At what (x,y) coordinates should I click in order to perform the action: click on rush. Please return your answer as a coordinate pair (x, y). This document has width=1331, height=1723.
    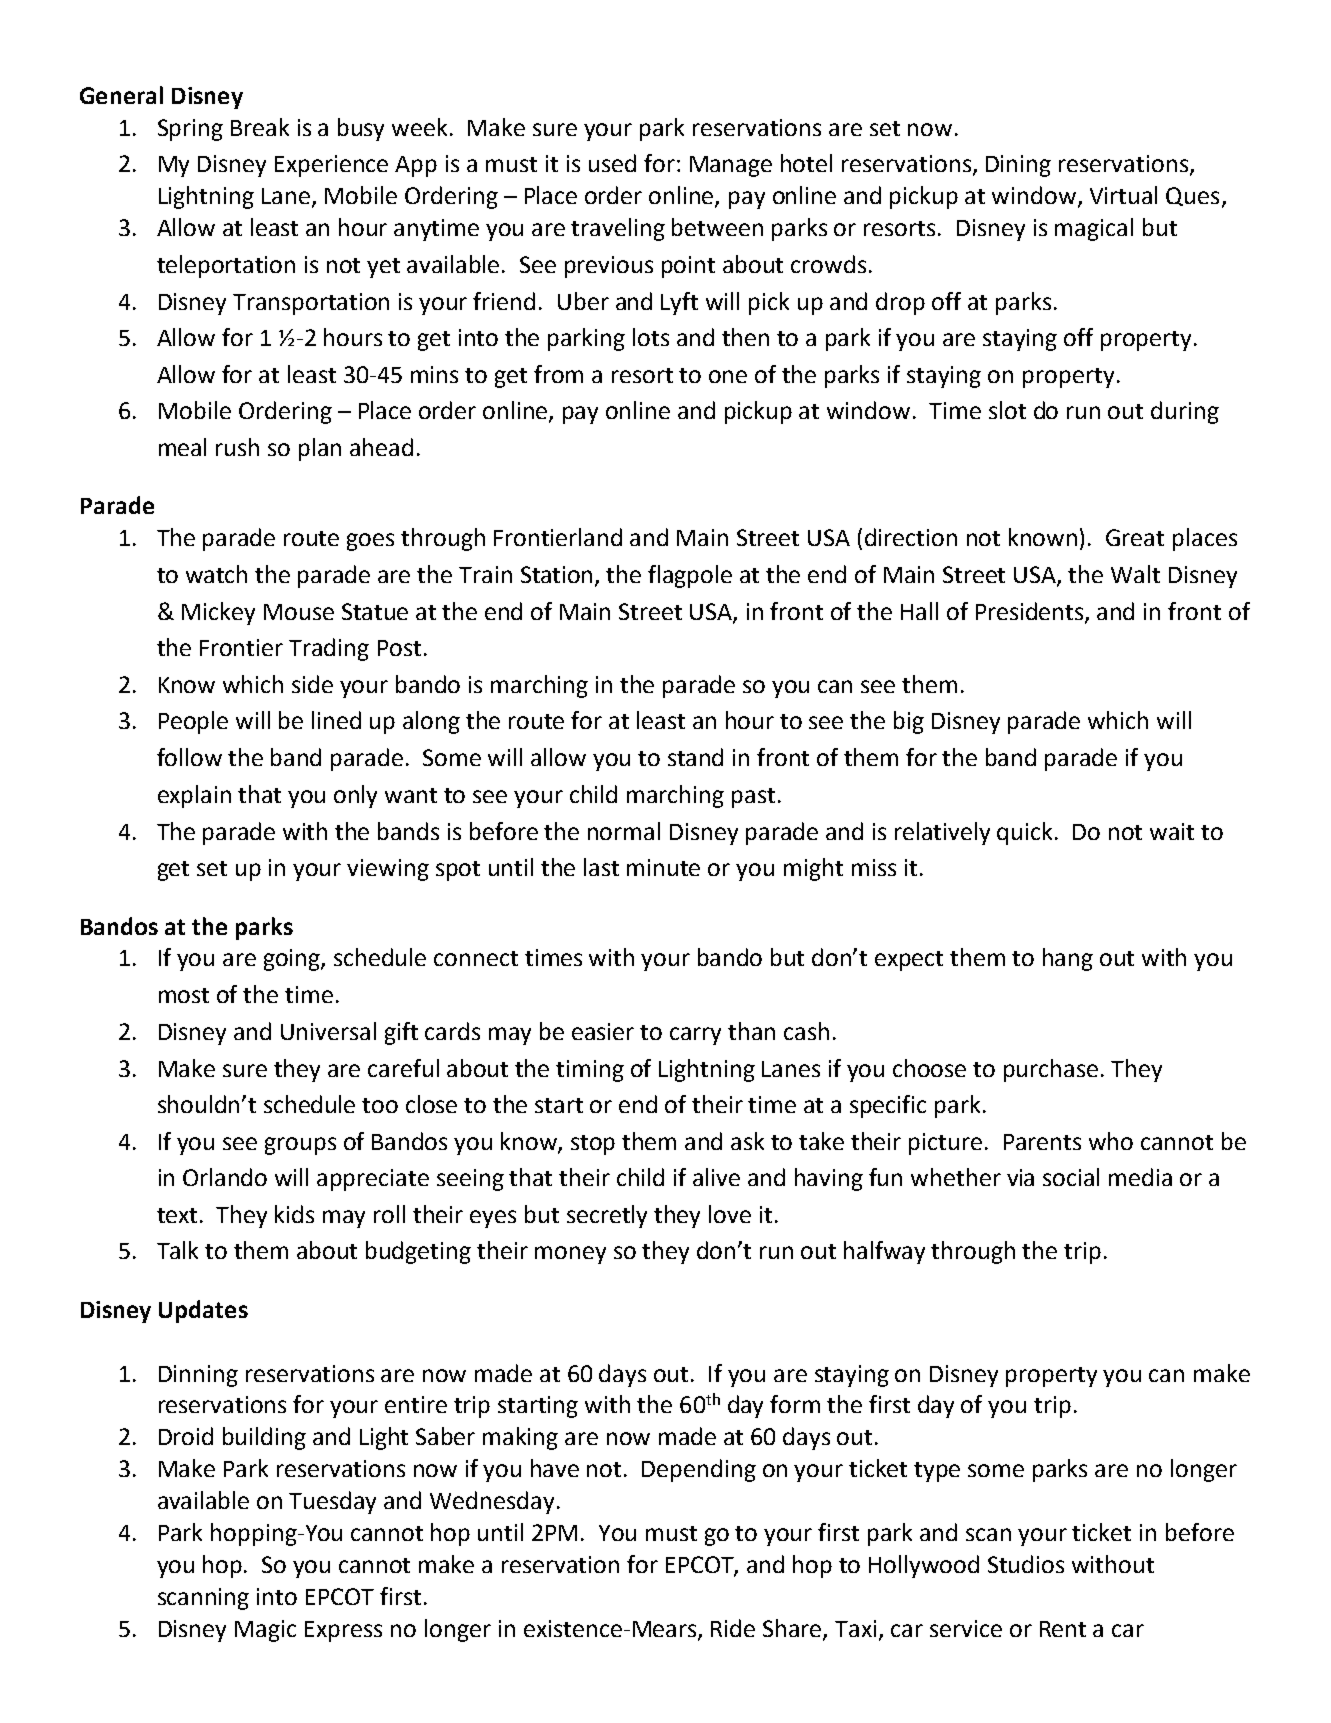
    Looking at the image, I should click on (237, 447).
